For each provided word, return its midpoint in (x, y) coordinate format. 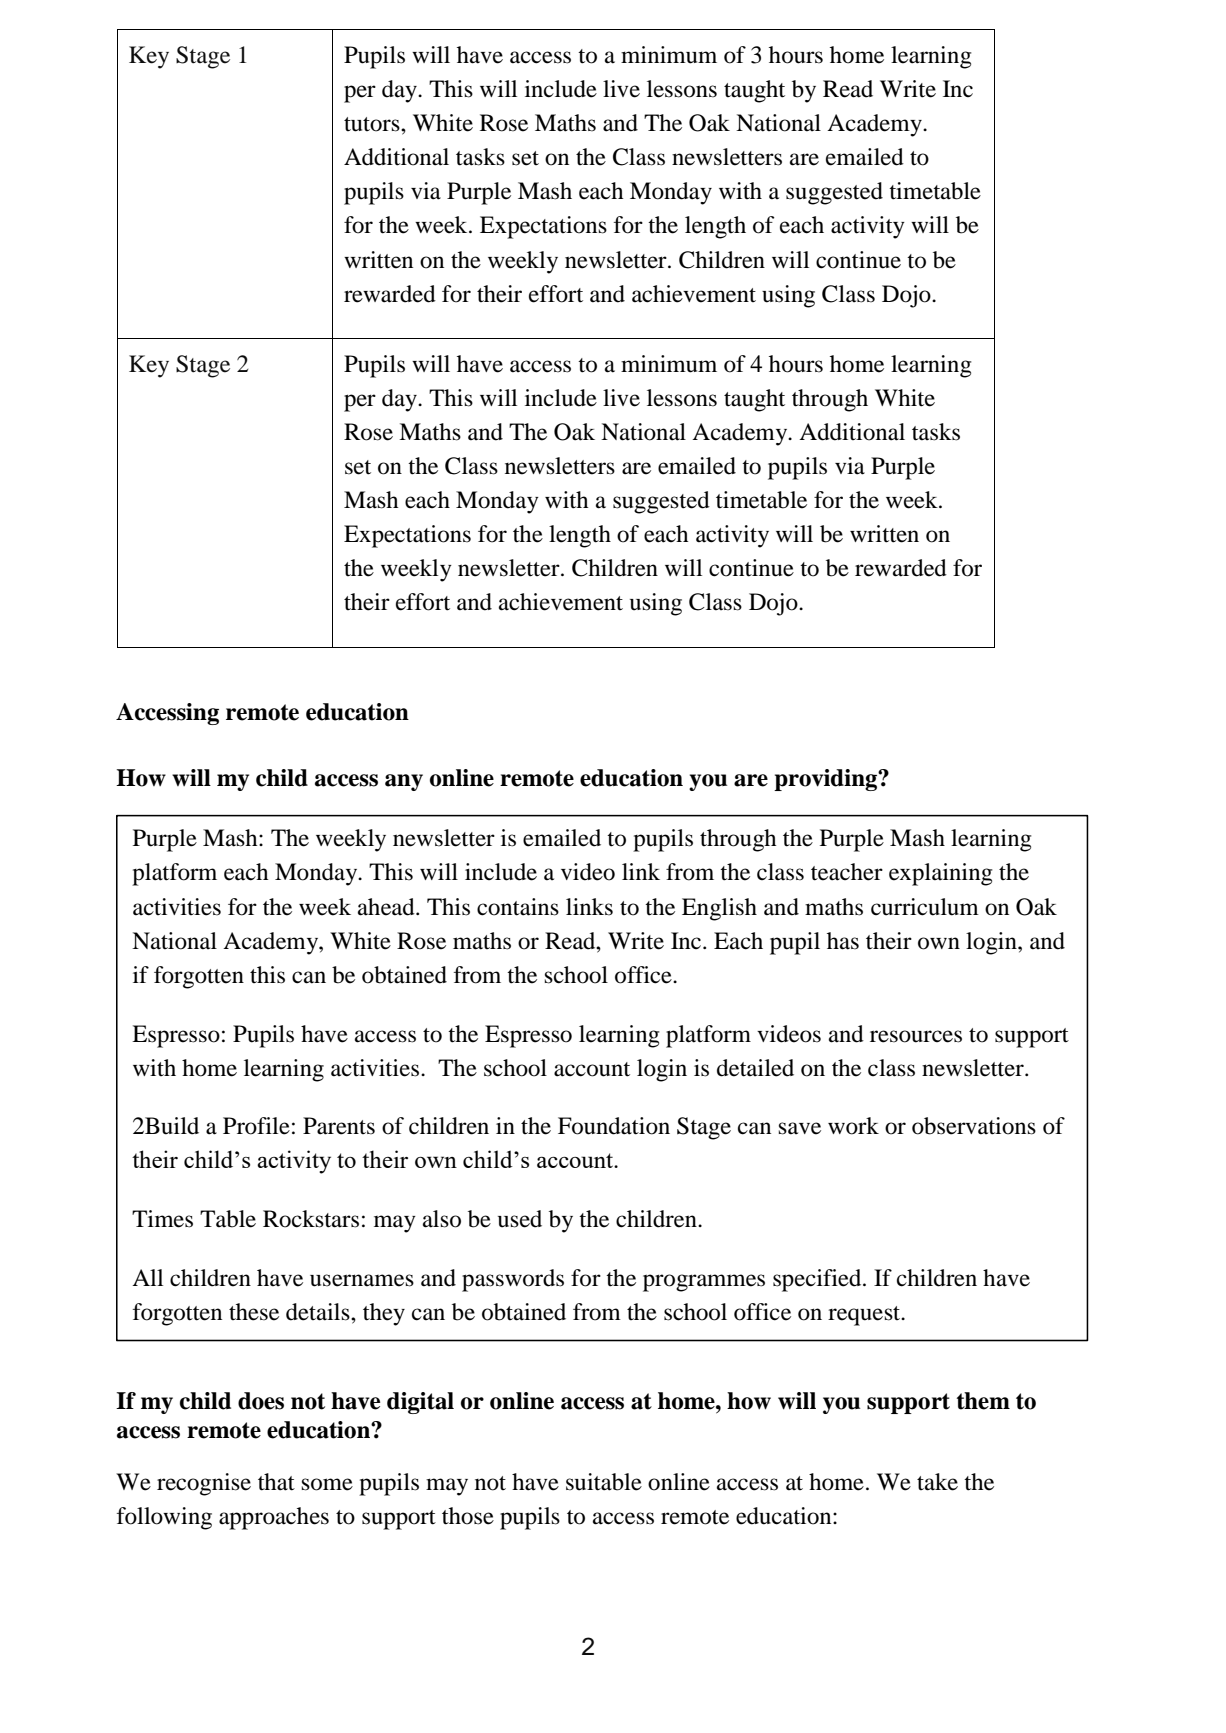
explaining (941, 874)
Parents (339, 1126)
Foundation (614, 1126)
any (404, 782)
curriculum (925, 907)
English (719, 909)
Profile (256, 1126)
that (276, 1482)
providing (826, 780)
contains (518, 907)
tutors (373, 124)
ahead (387, 907)
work (853, 1126)
